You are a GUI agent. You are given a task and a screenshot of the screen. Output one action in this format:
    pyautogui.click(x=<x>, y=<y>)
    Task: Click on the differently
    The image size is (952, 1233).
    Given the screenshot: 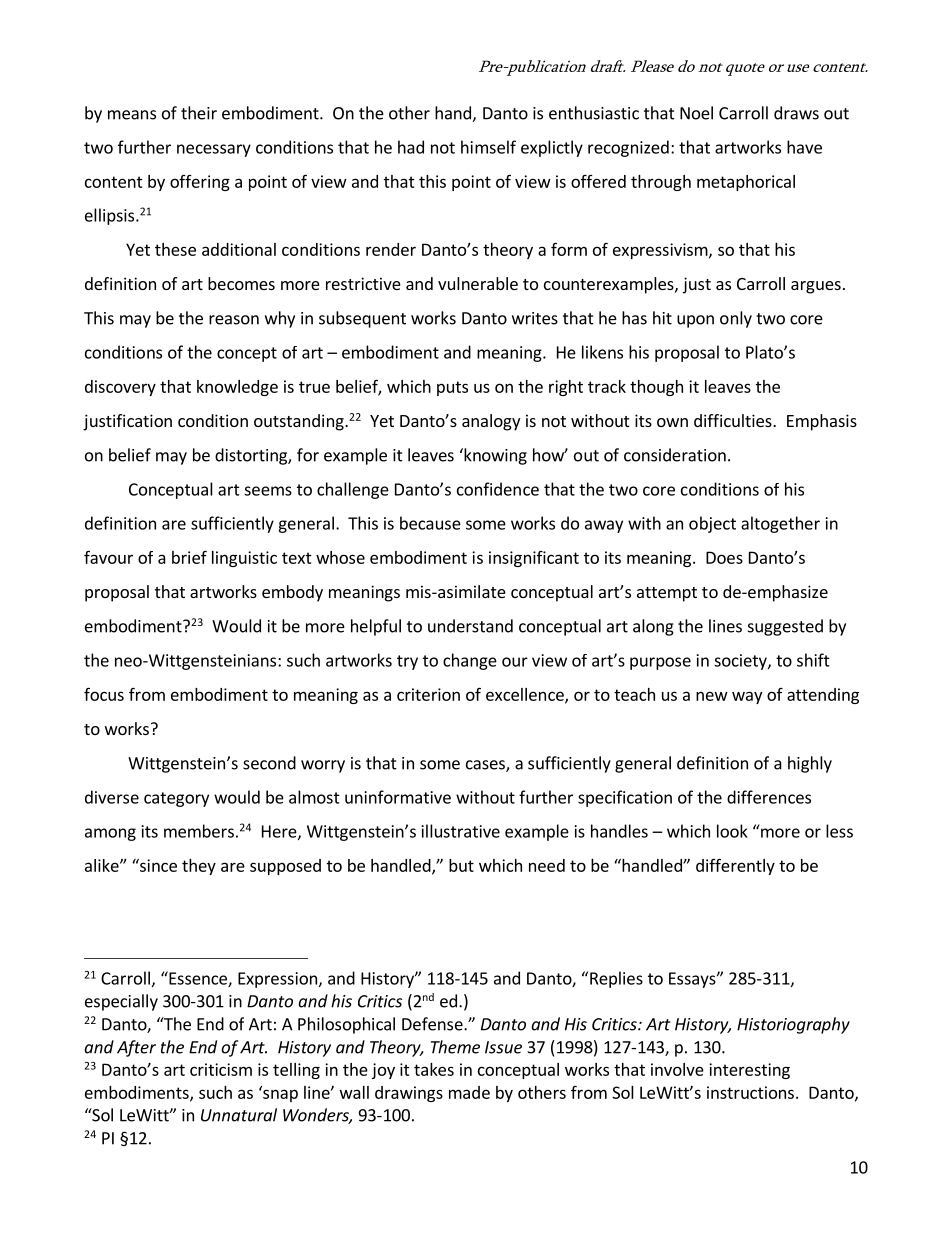 What is the action you would take?
    pyautogui.click(x=735, y=866)
